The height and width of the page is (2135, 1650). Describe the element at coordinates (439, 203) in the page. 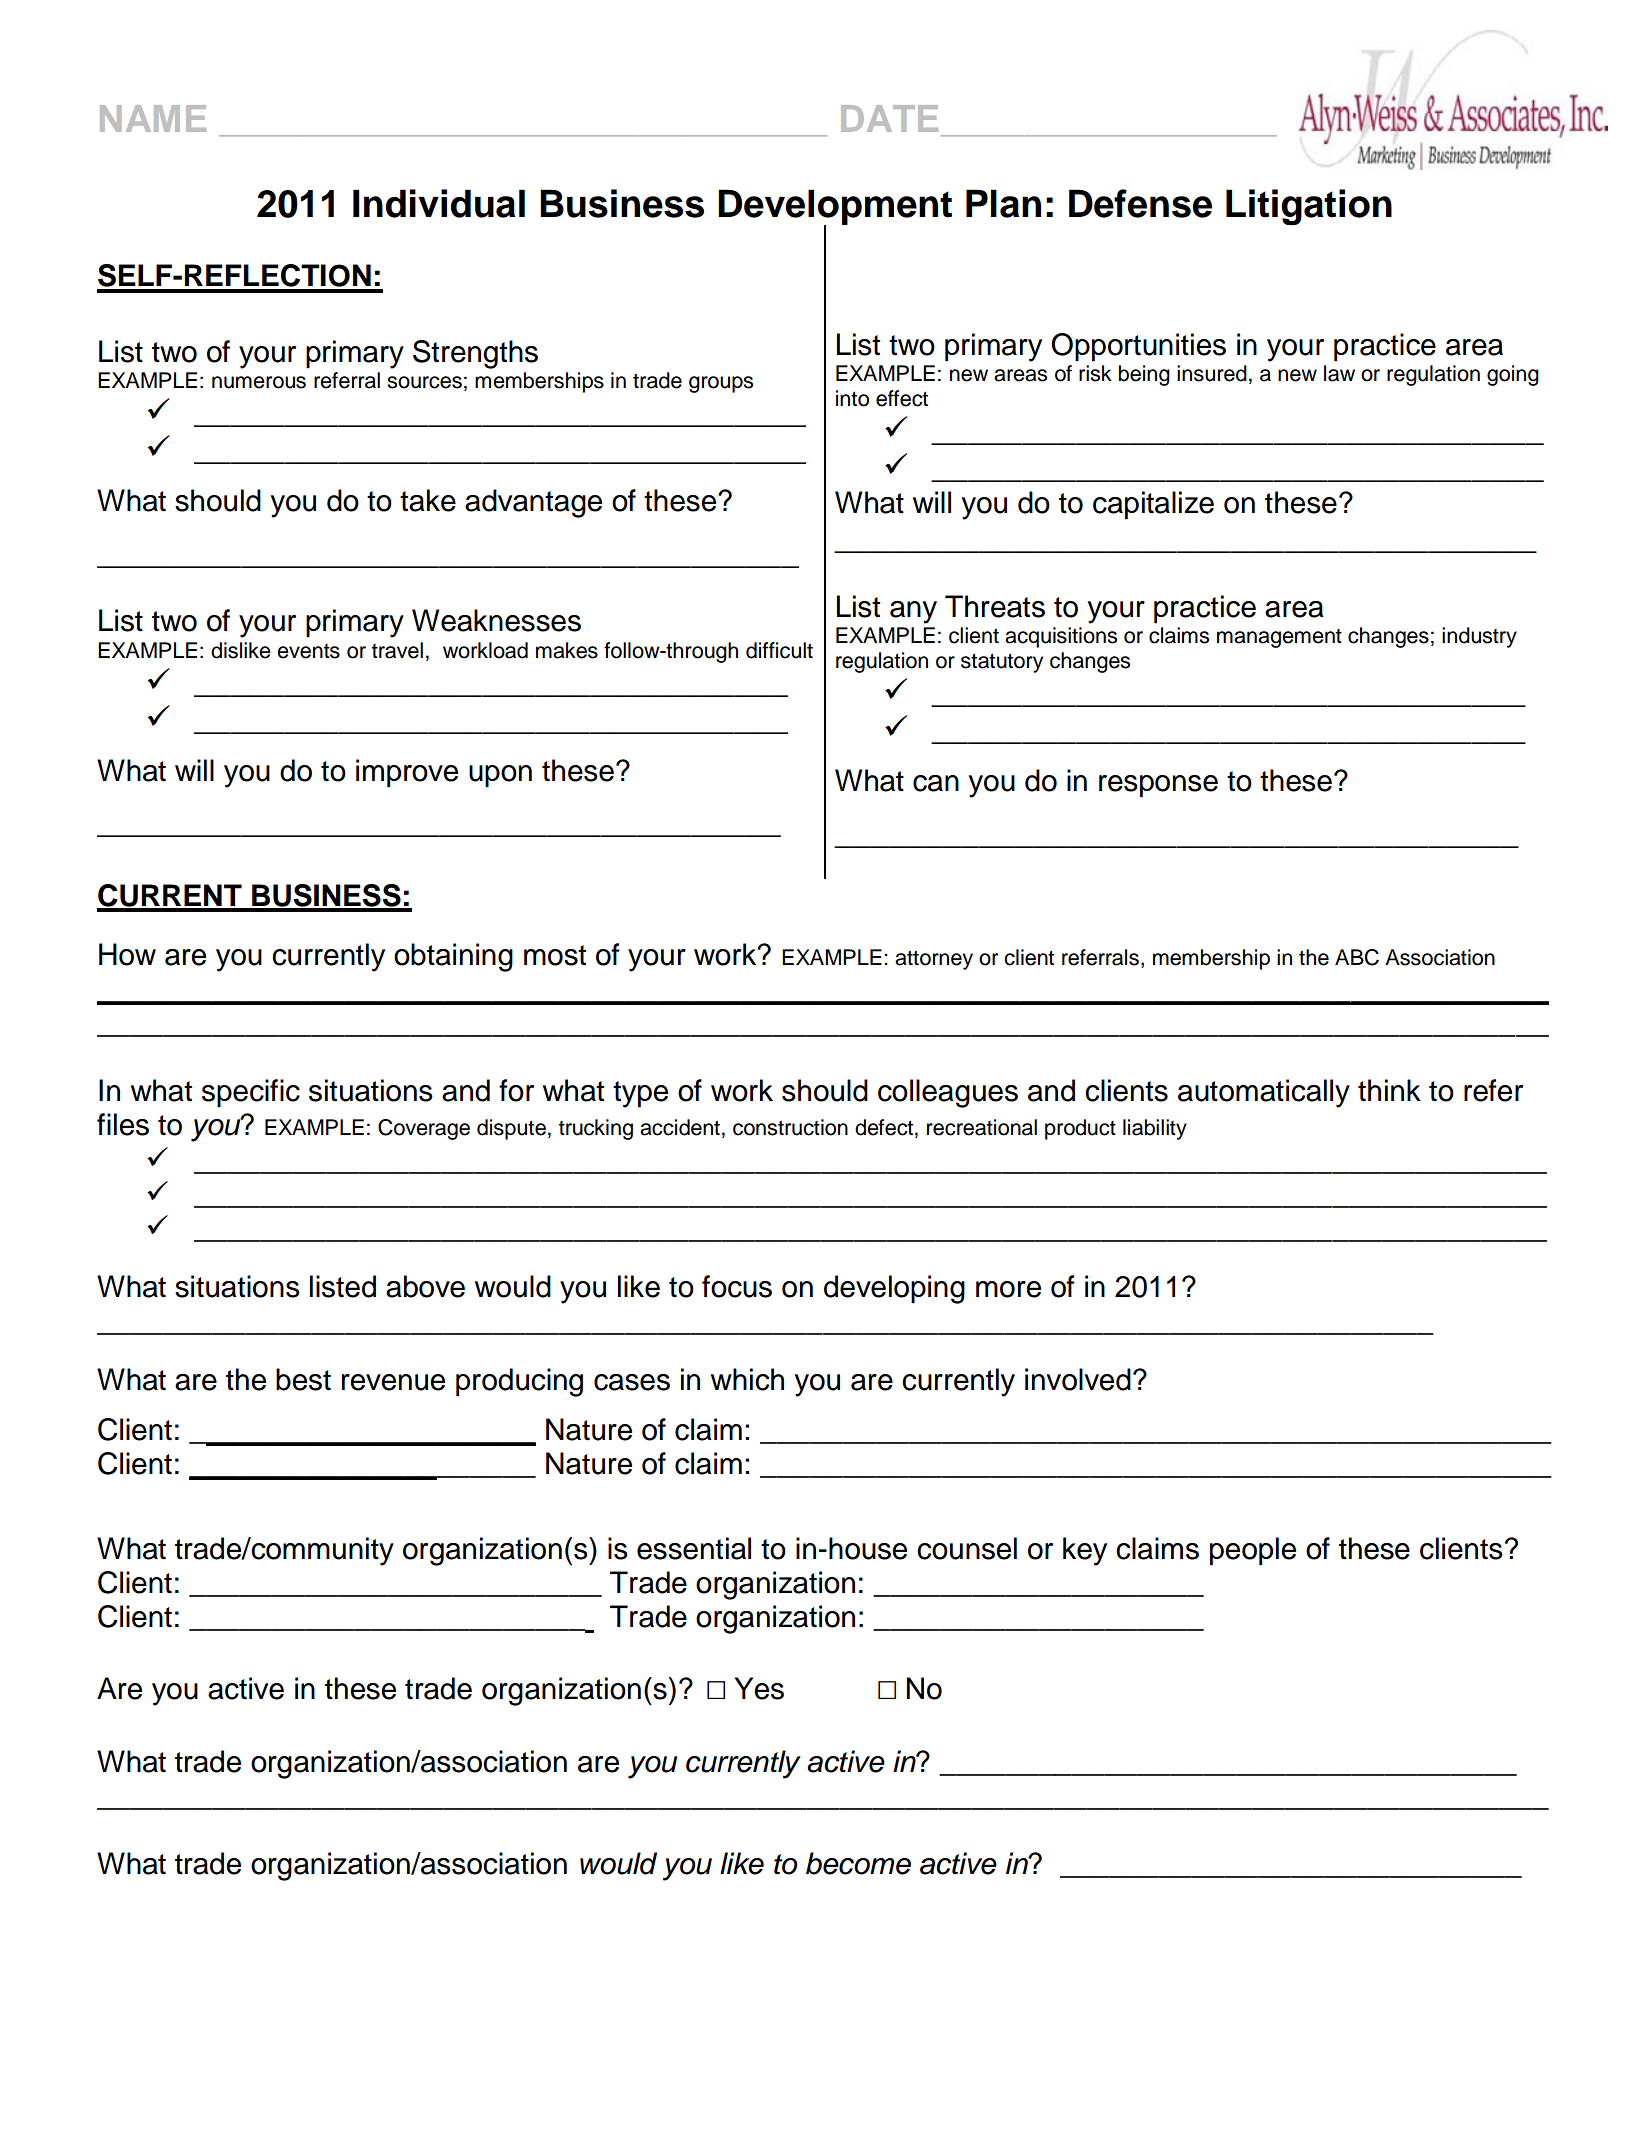

I see `Individual` at that location.
